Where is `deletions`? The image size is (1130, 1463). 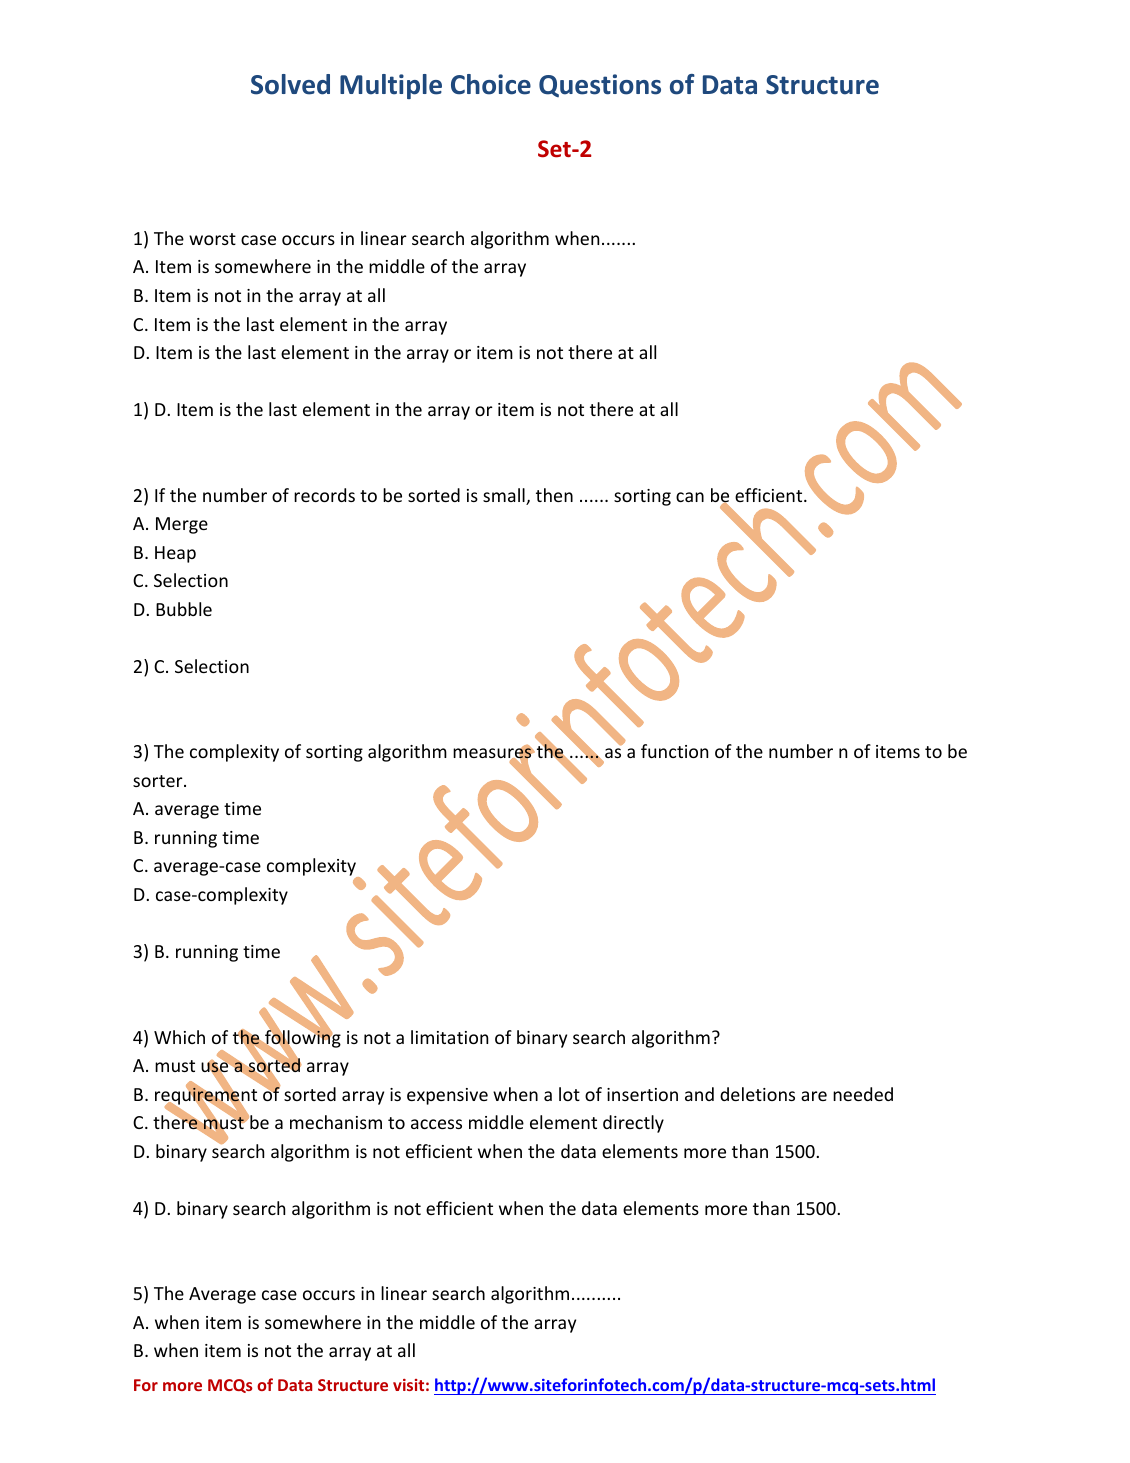
deletions is located at coordinates (757, 1094).
